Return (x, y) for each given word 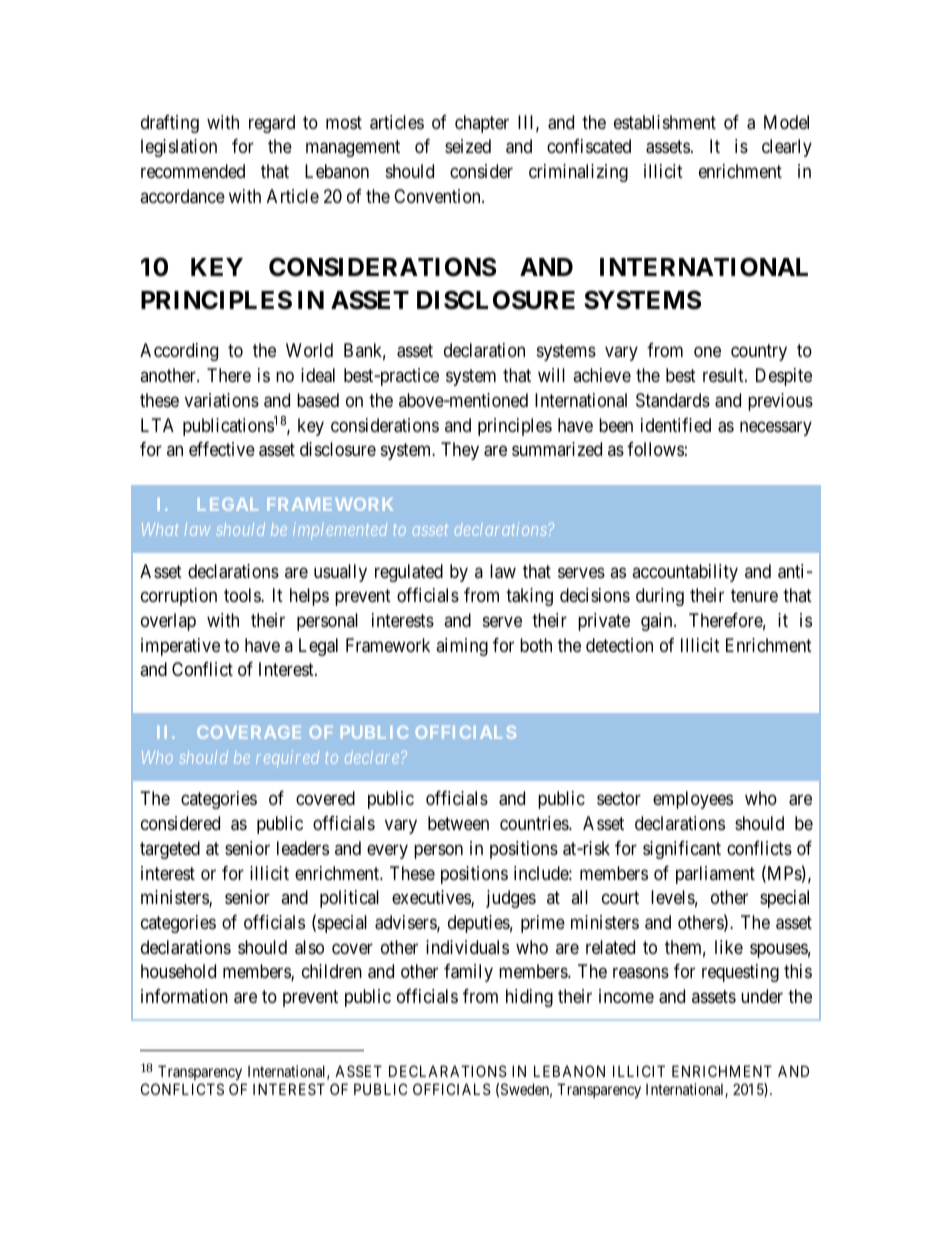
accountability (685, 573)
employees (693, 800)
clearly (787, 148)
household (178, 971)
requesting (740, 973)
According (179, 352)
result (724, 375)
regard (272, 124)
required (287, 758)
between (458, 823)
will (551, 375)
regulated (409, 573)
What (160, 529)
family (468, 973)
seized (468, 146)
